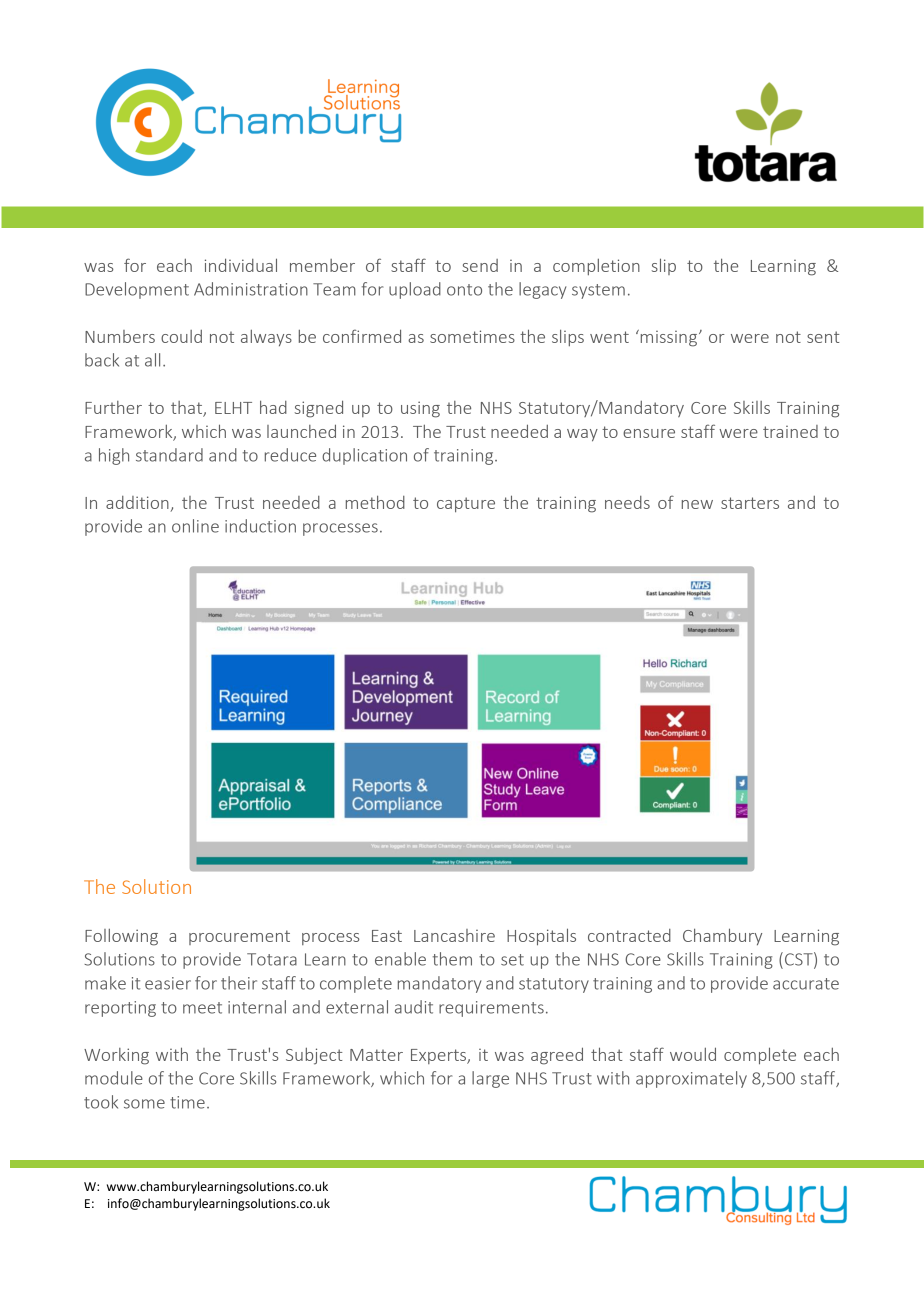  Describe the element at coordinates (454, 935) in the screenshot. I see `Lancashire` at that location.
